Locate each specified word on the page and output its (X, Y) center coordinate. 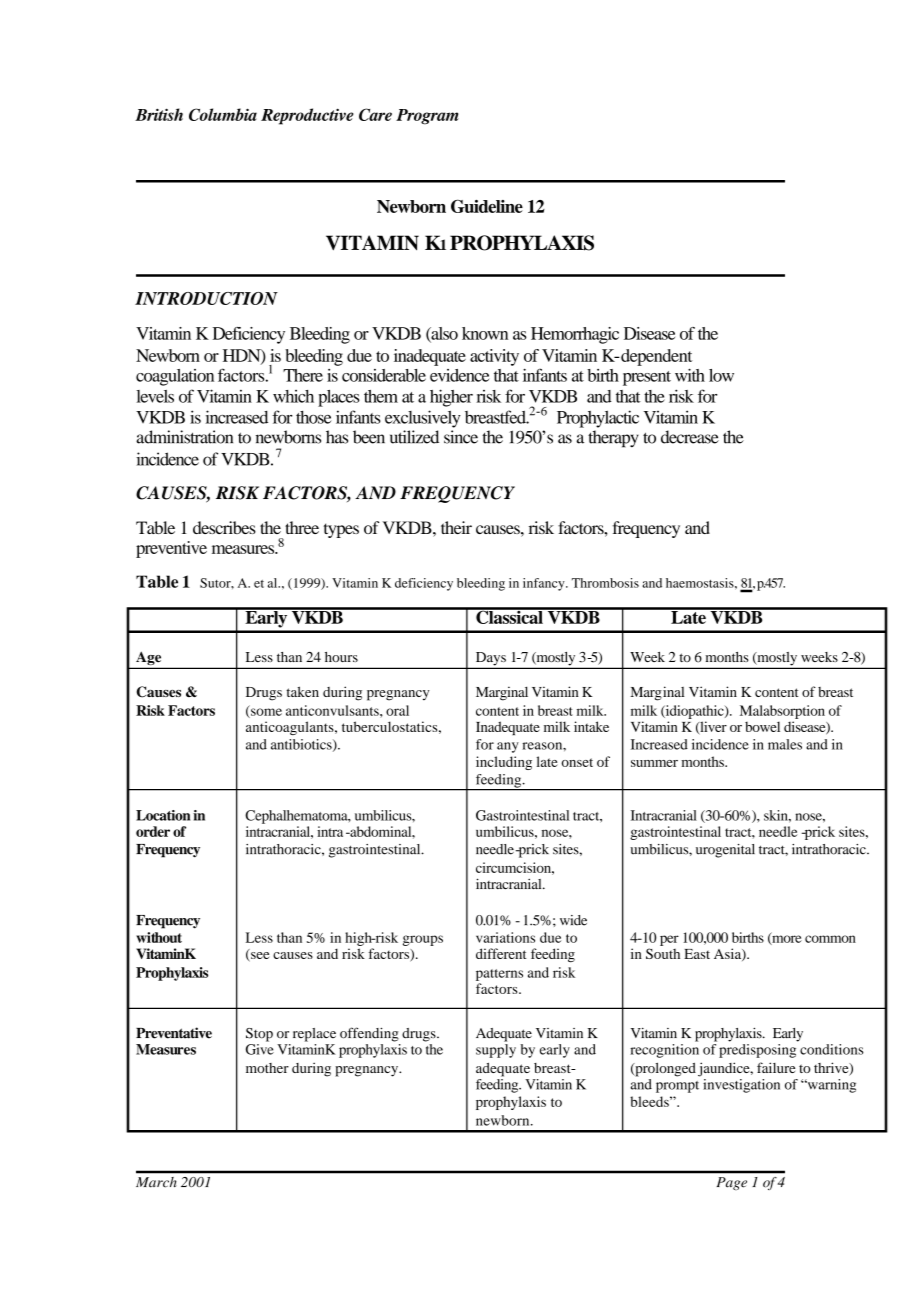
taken (302, 691)
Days (490, 660)
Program (427, 117)
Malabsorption (782, 712)
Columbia (223, 114)
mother (267, 1068)
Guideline (487, 206)
